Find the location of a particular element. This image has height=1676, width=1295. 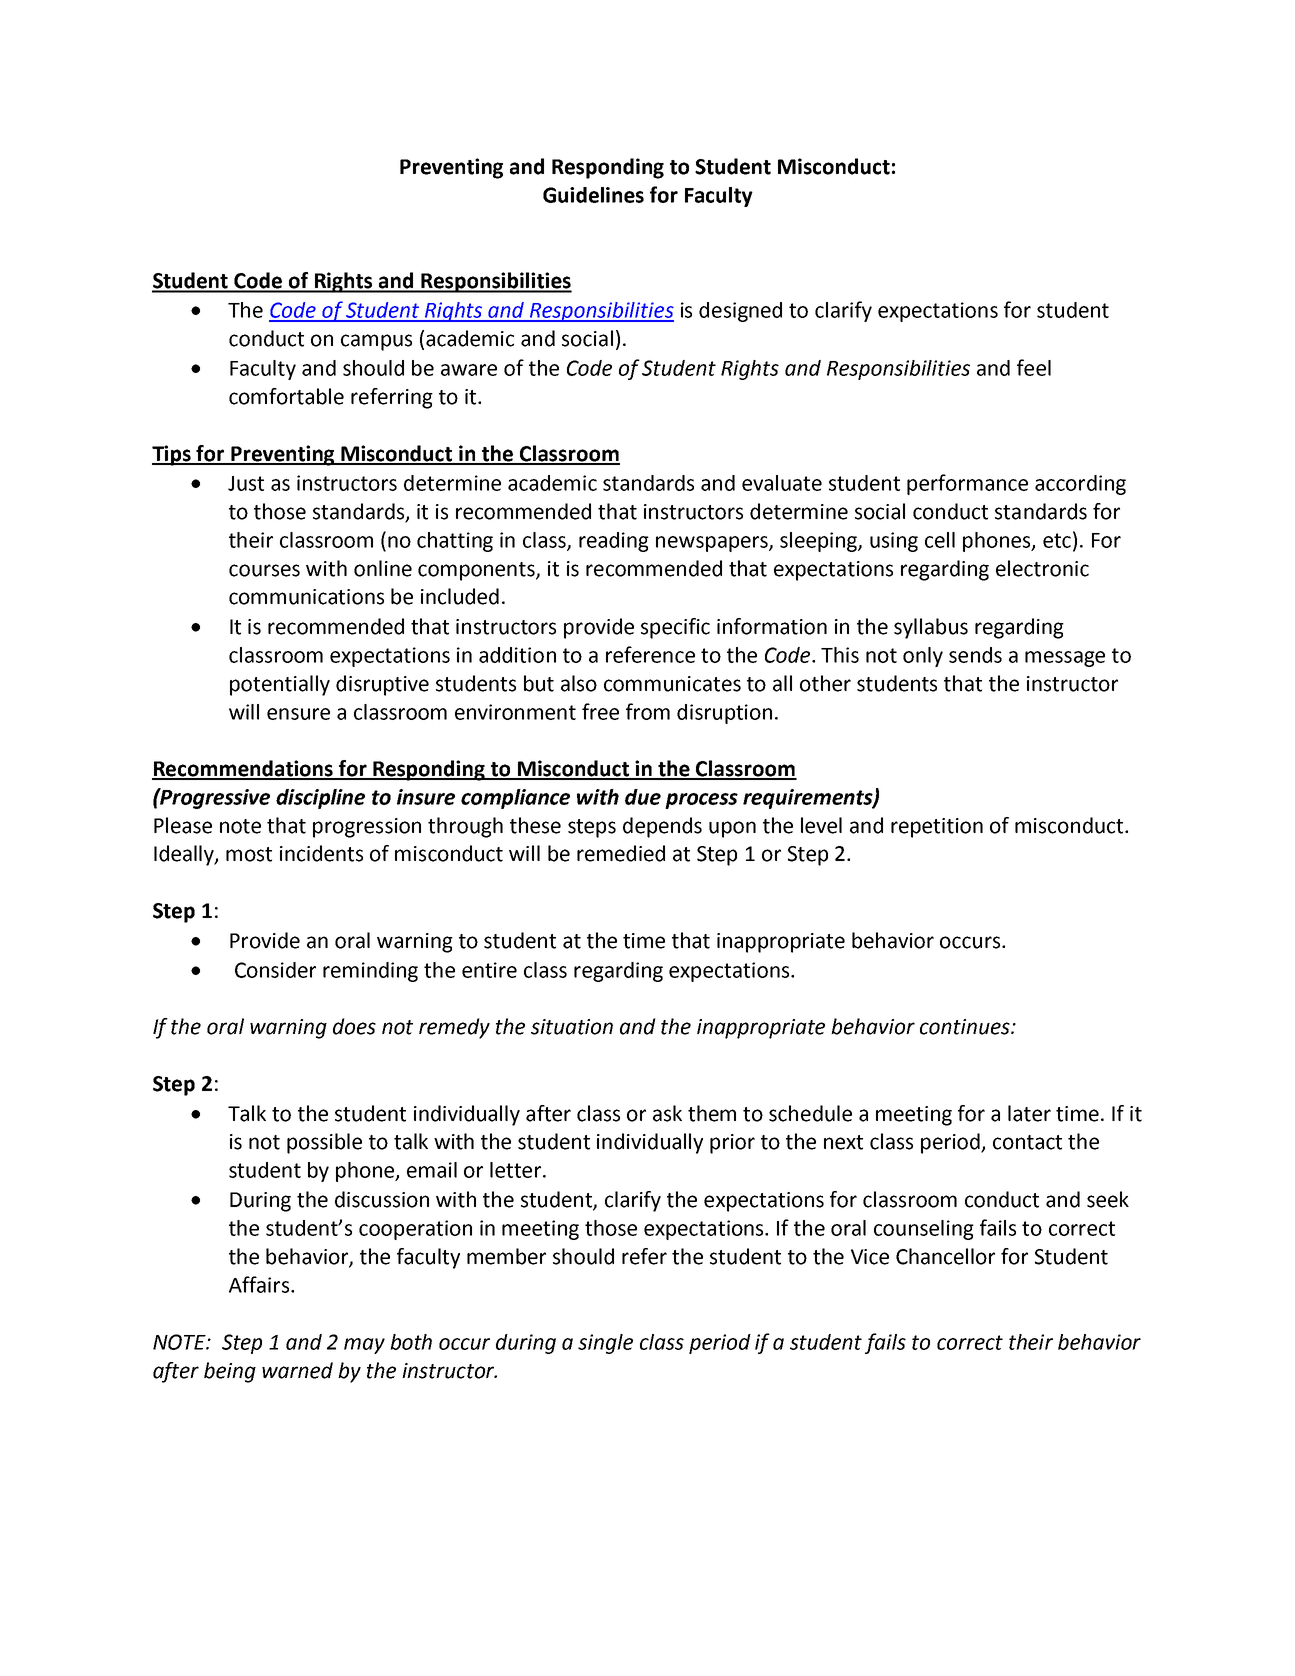

Just is located at coordinates (246, 483).
